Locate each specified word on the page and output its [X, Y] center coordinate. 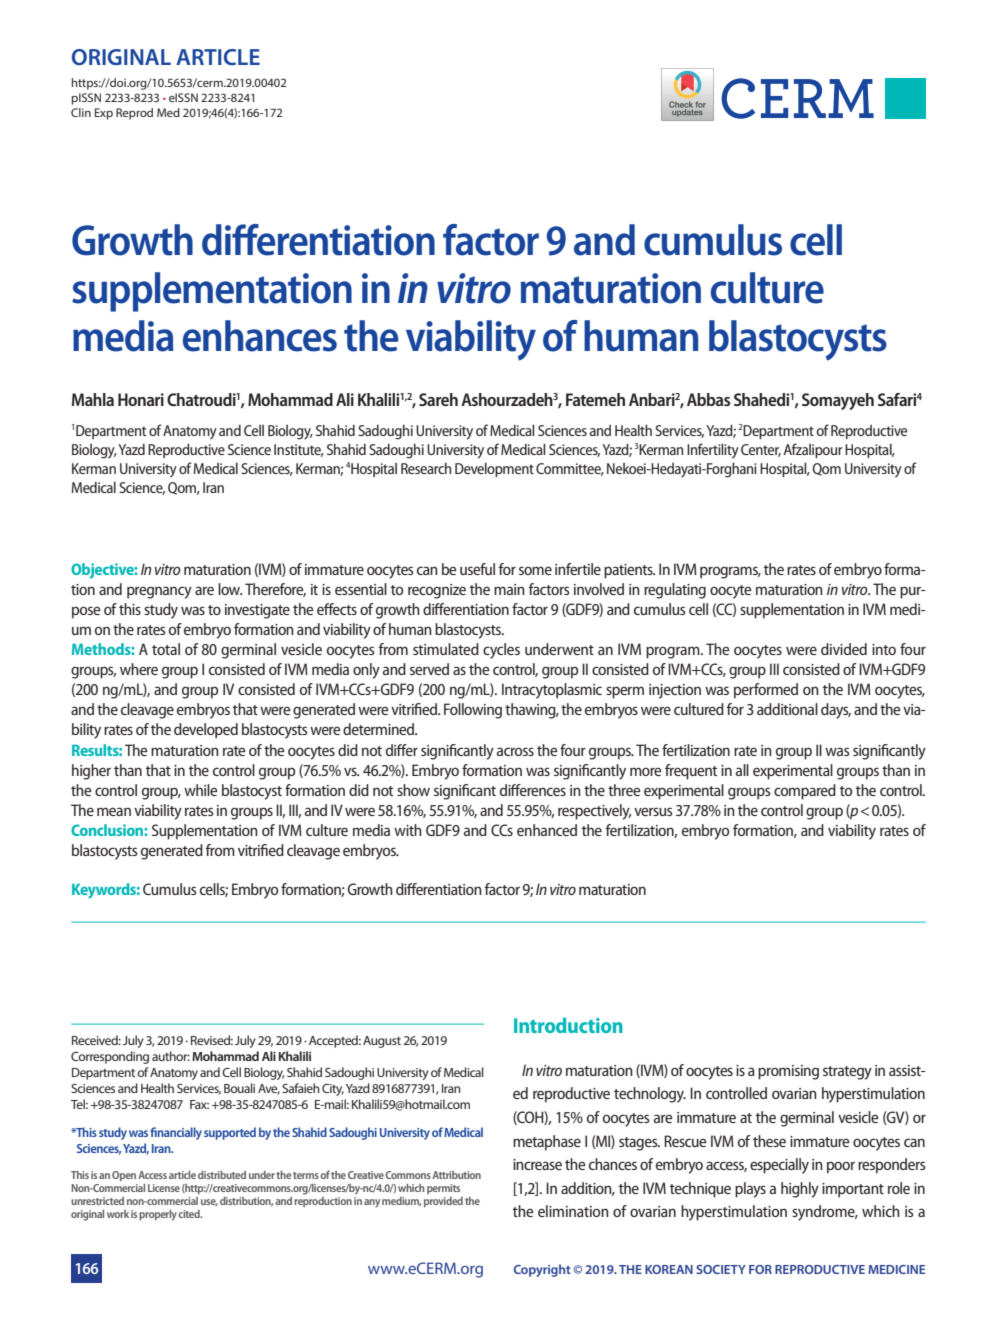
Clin [81, 112]
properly [158, 1215]
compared [805, 792]
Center [761, 450]
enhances [260, 336]
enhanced [547, 830]
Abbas [708, 399]
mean [114, 811]
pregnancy [159, 592]
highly [800, 1190]
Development [494, 470]
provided [443, 1202]
